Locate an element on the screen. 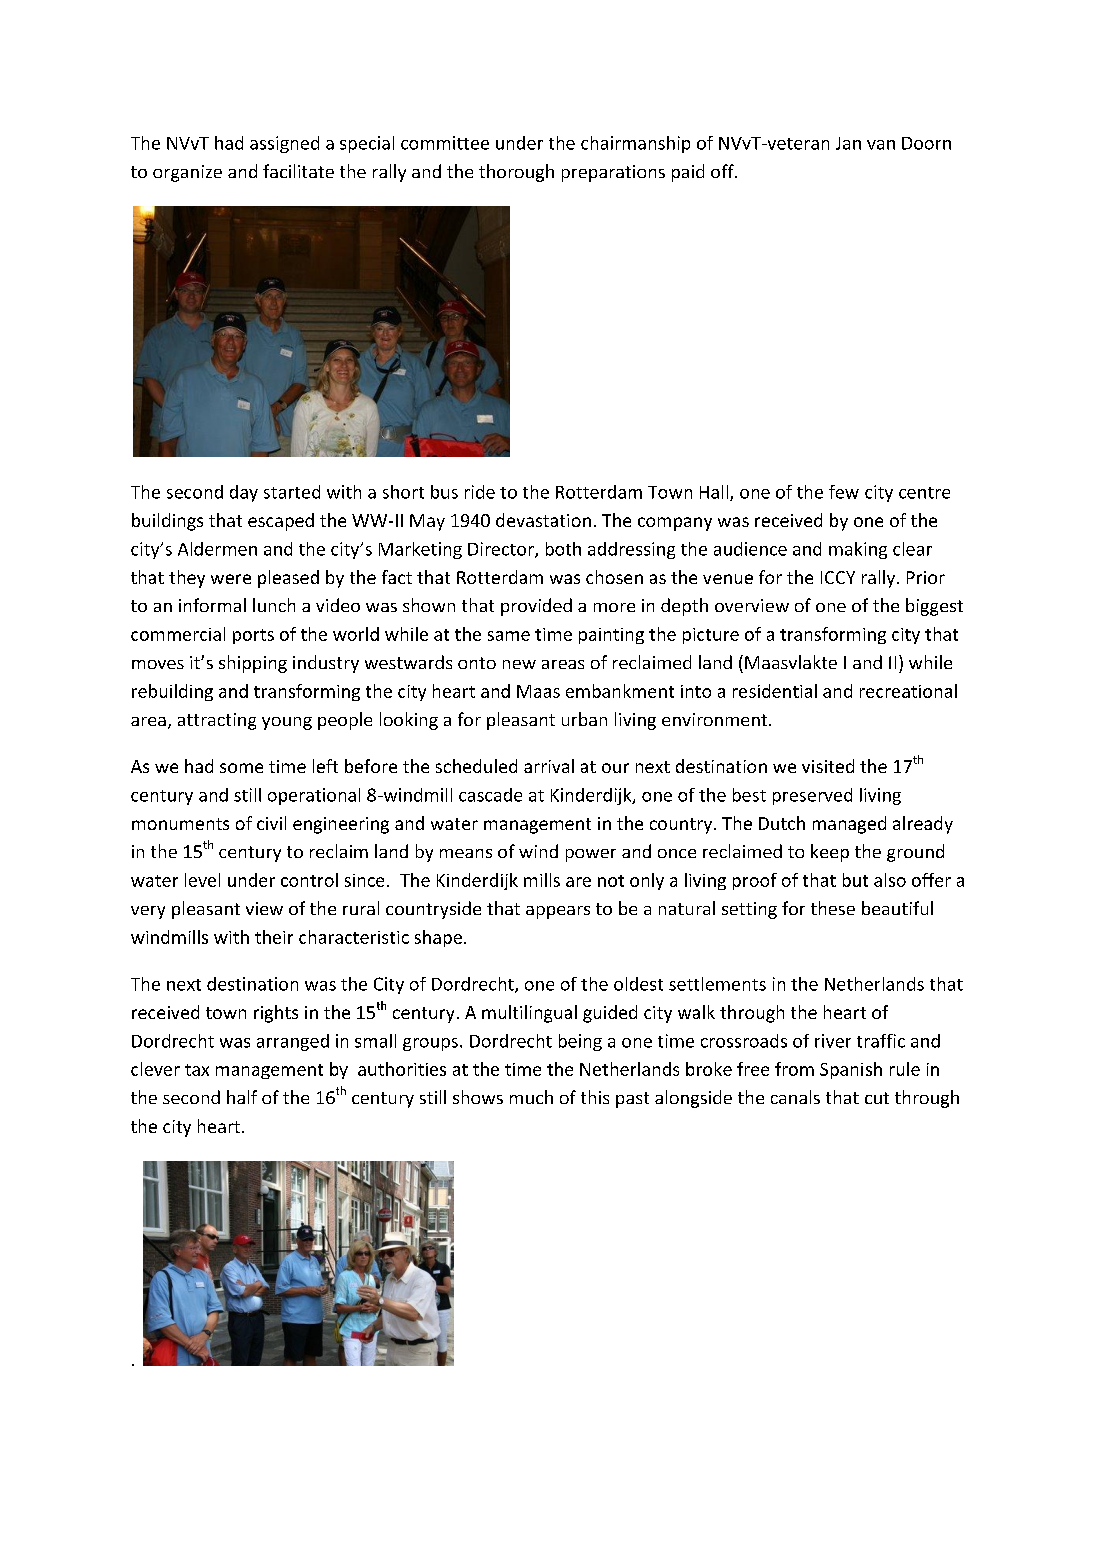 The image size is (1096, 1551). day is located at coordinates (244, 493).
